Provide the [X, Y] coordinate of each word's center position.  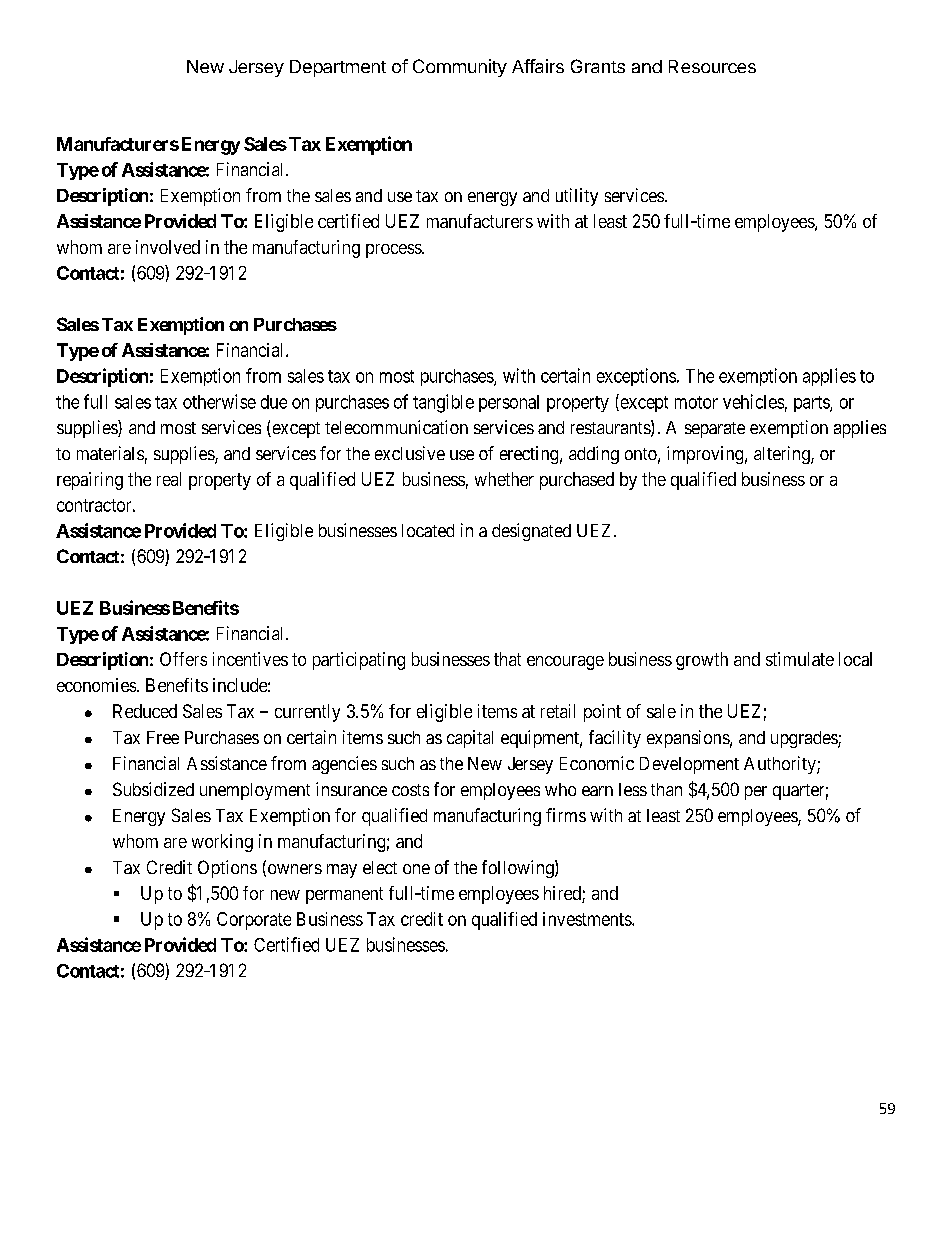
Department [338, 68]
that [507, 659]
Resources [712, 66]
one [416, 869]
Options [227, 869]
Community [460, 68]
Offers [183, 659]
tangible [443, 403]
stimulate [800, 659]
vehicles [753, 401]
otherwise [219, 401]
